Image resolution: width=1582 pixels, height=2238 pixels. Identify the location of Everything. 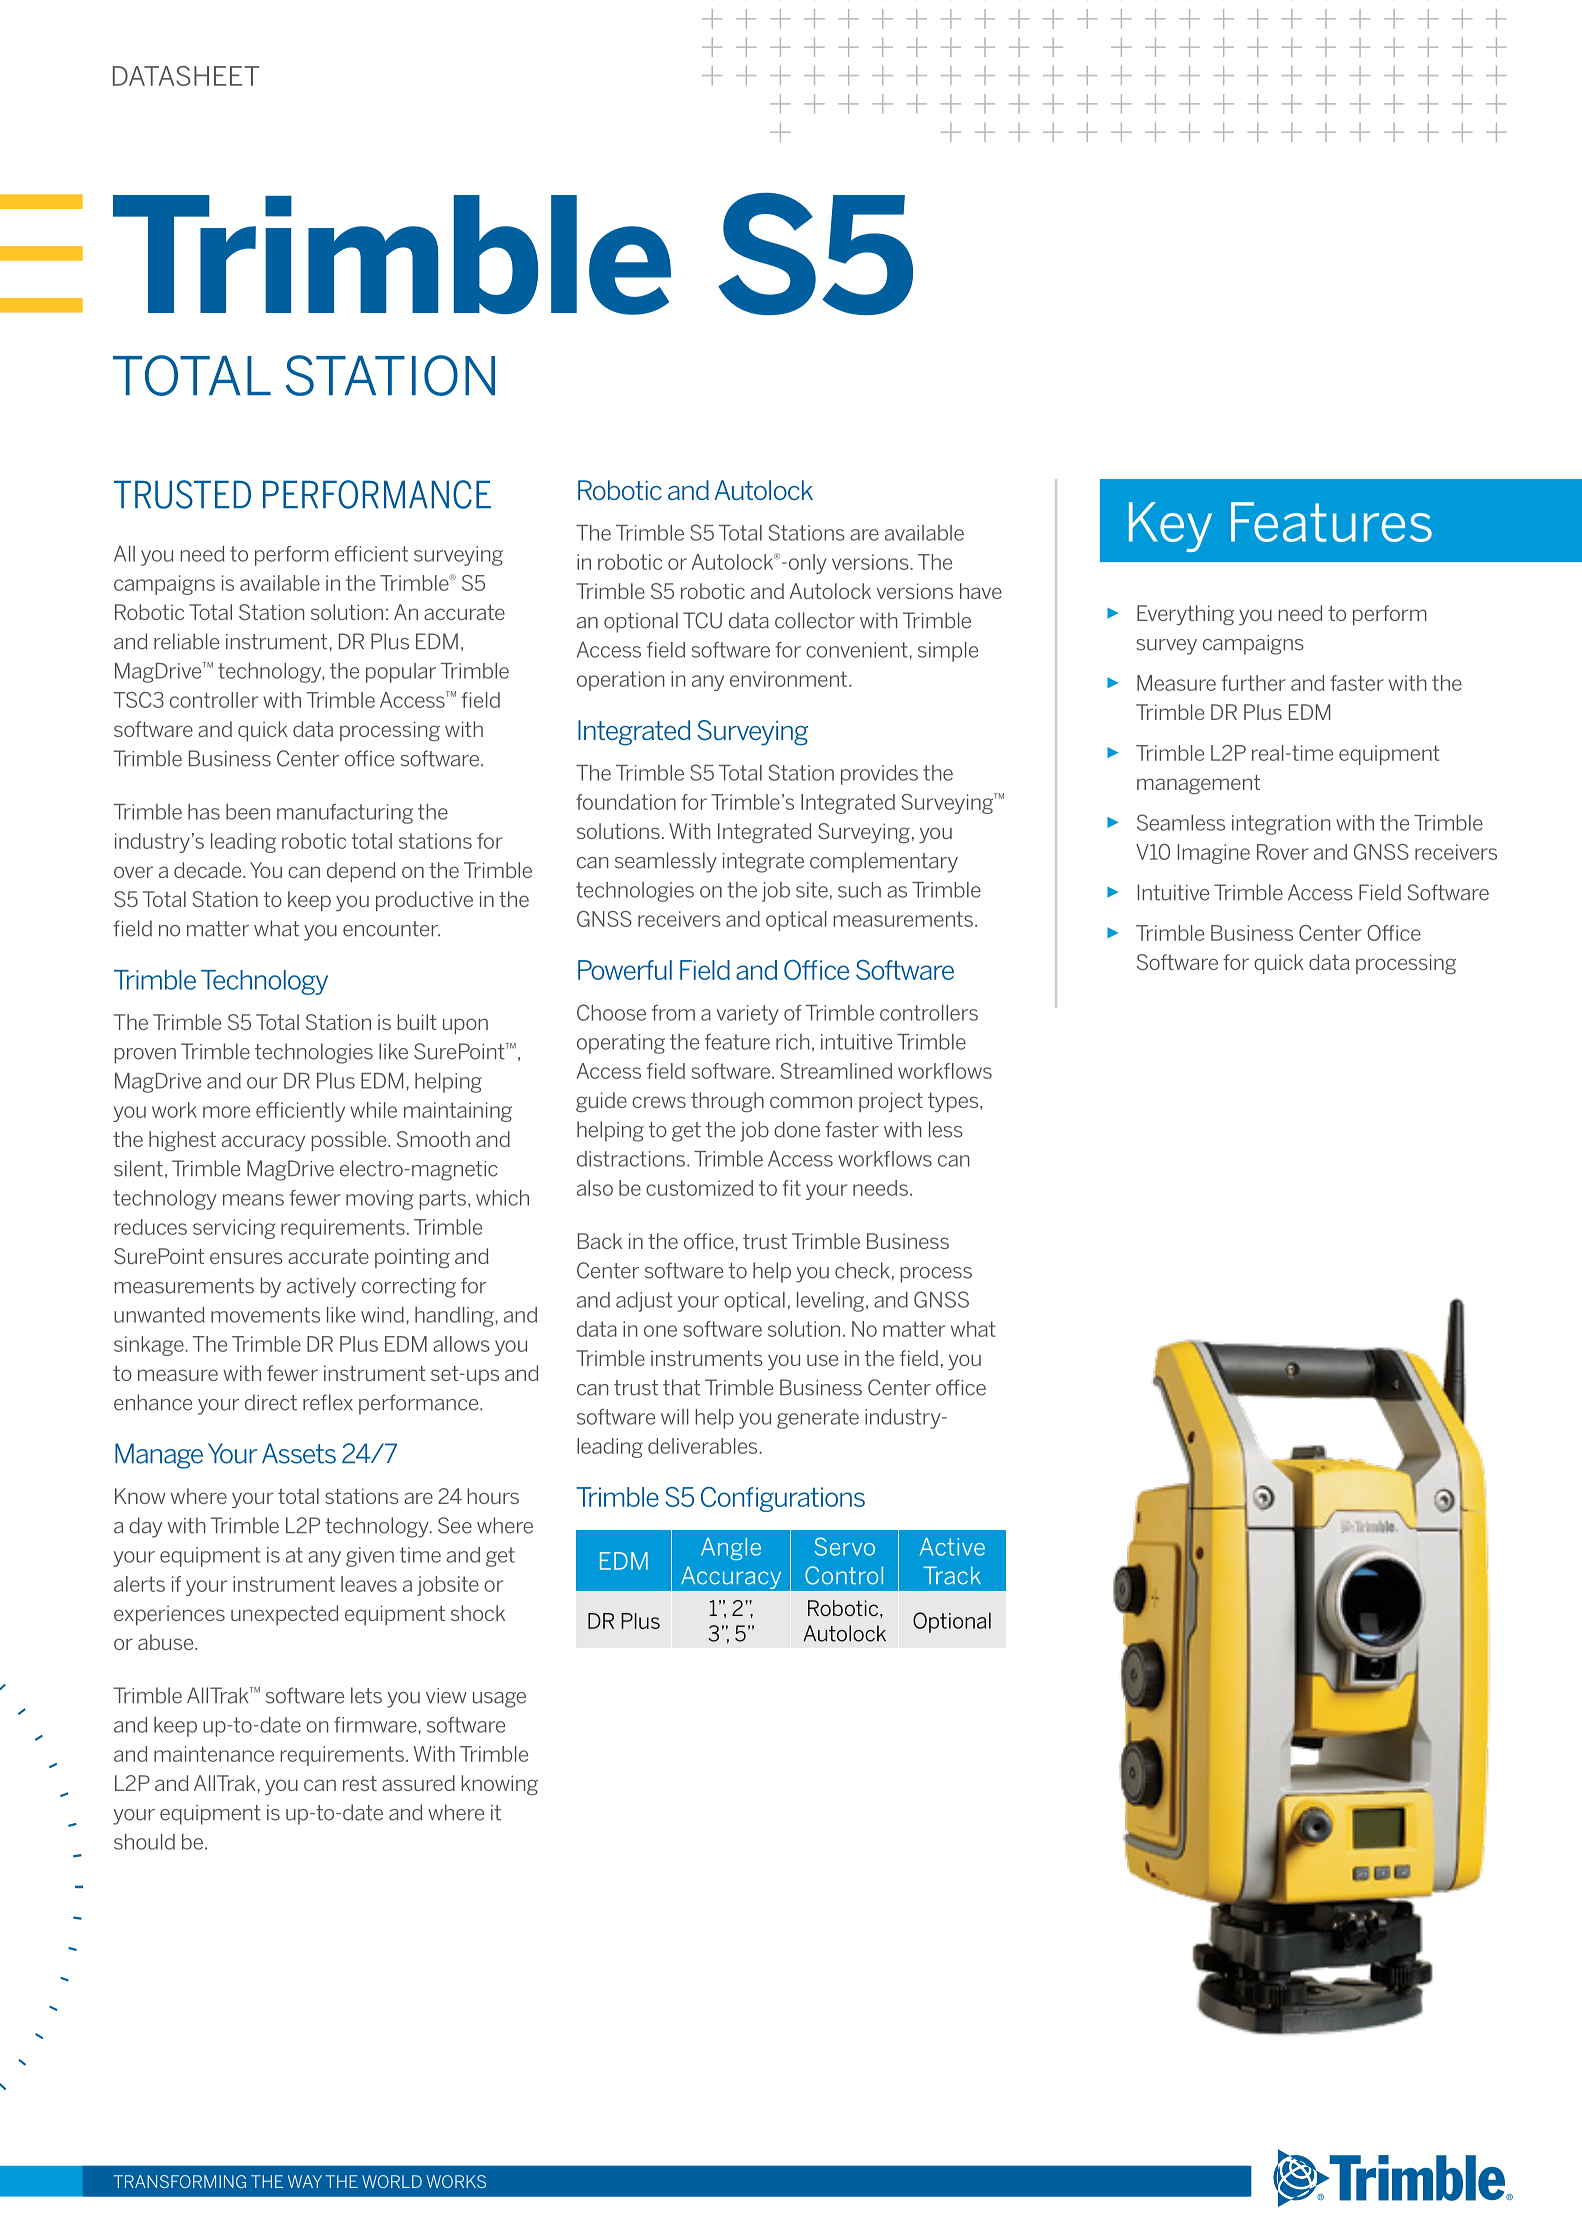
(1185, 615).
